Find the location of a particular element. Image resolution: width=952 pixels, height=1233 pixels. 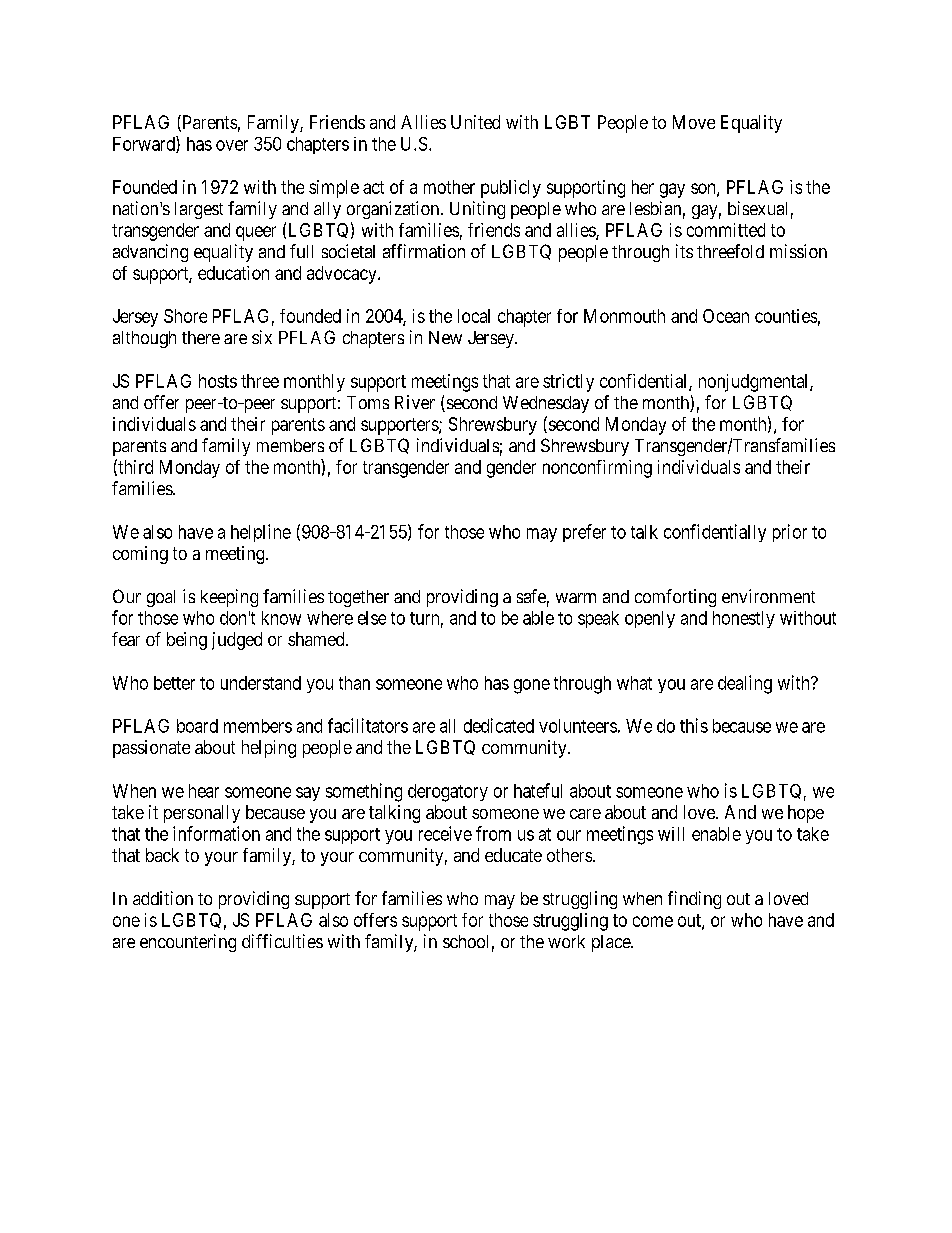

Move is located at coordinates (694, 122).
